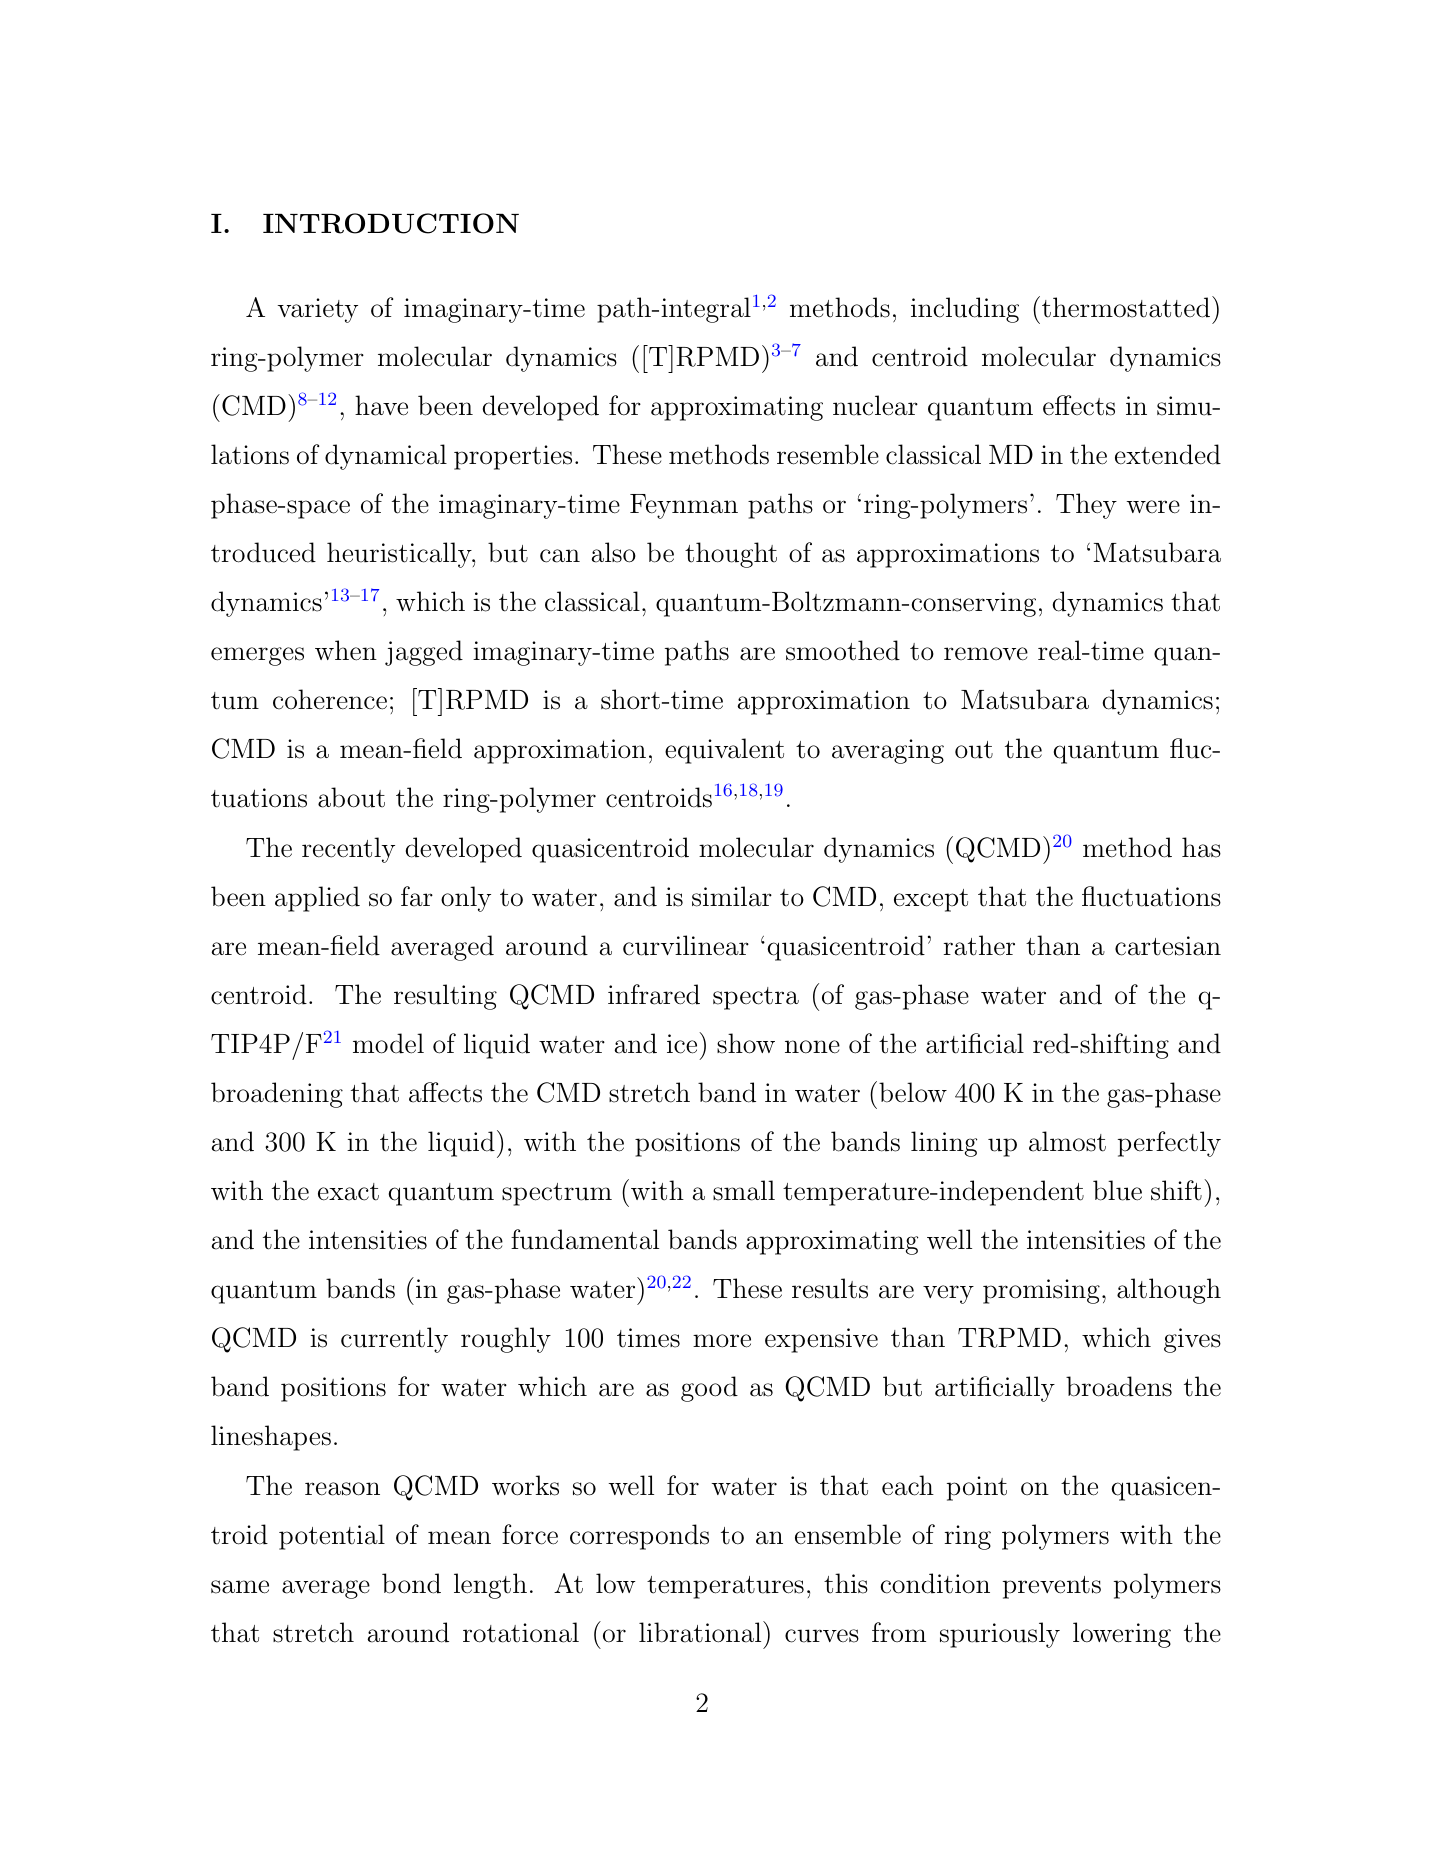 Image resolution: width=1432 pixels, height=1853 pixels. What do you see at coordinates (411, 1583) in the screenshot?
I see `bond` at bounding box center [411, 1583].
